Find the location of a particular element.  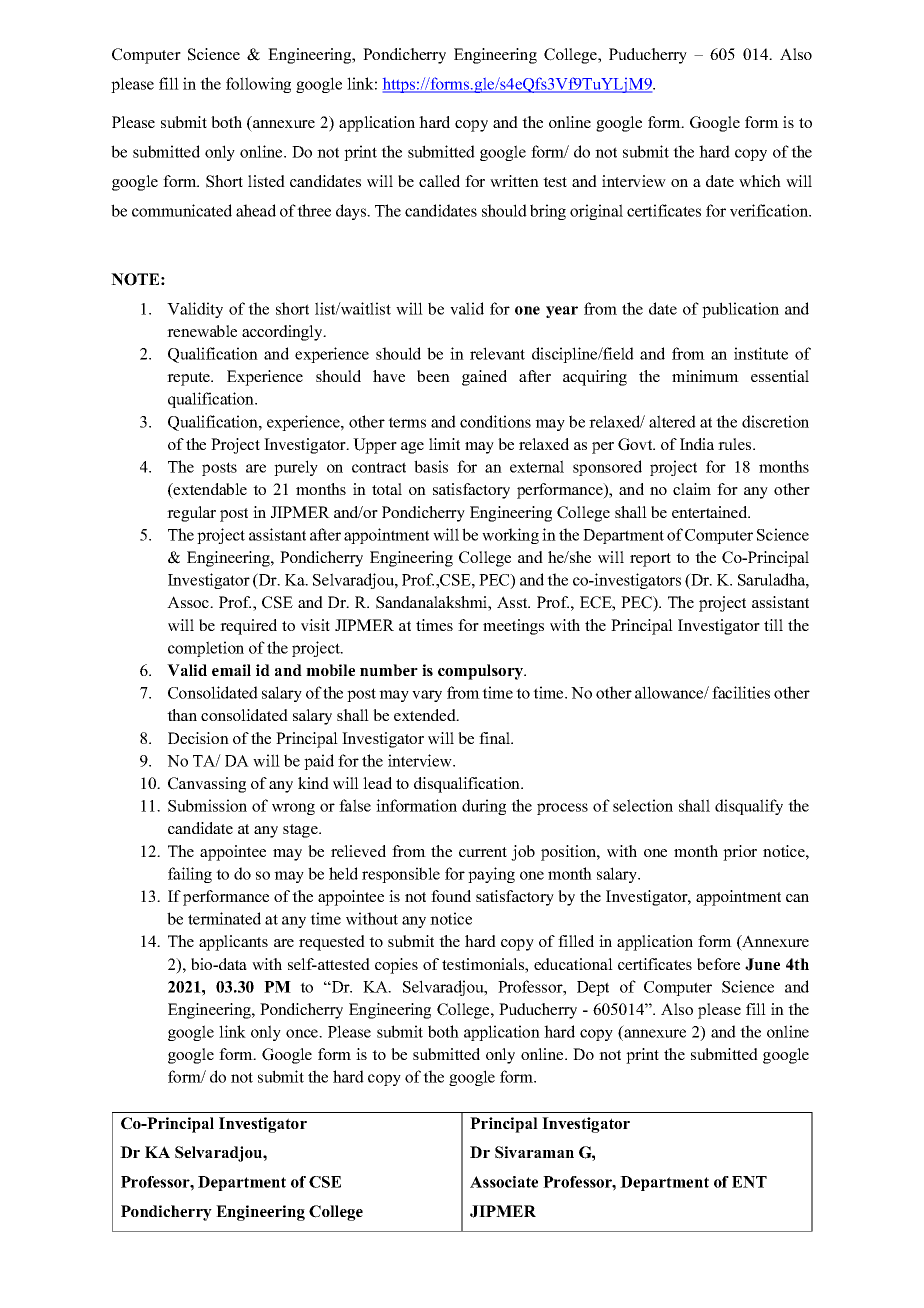

before is located at coordinates (718, 964).
